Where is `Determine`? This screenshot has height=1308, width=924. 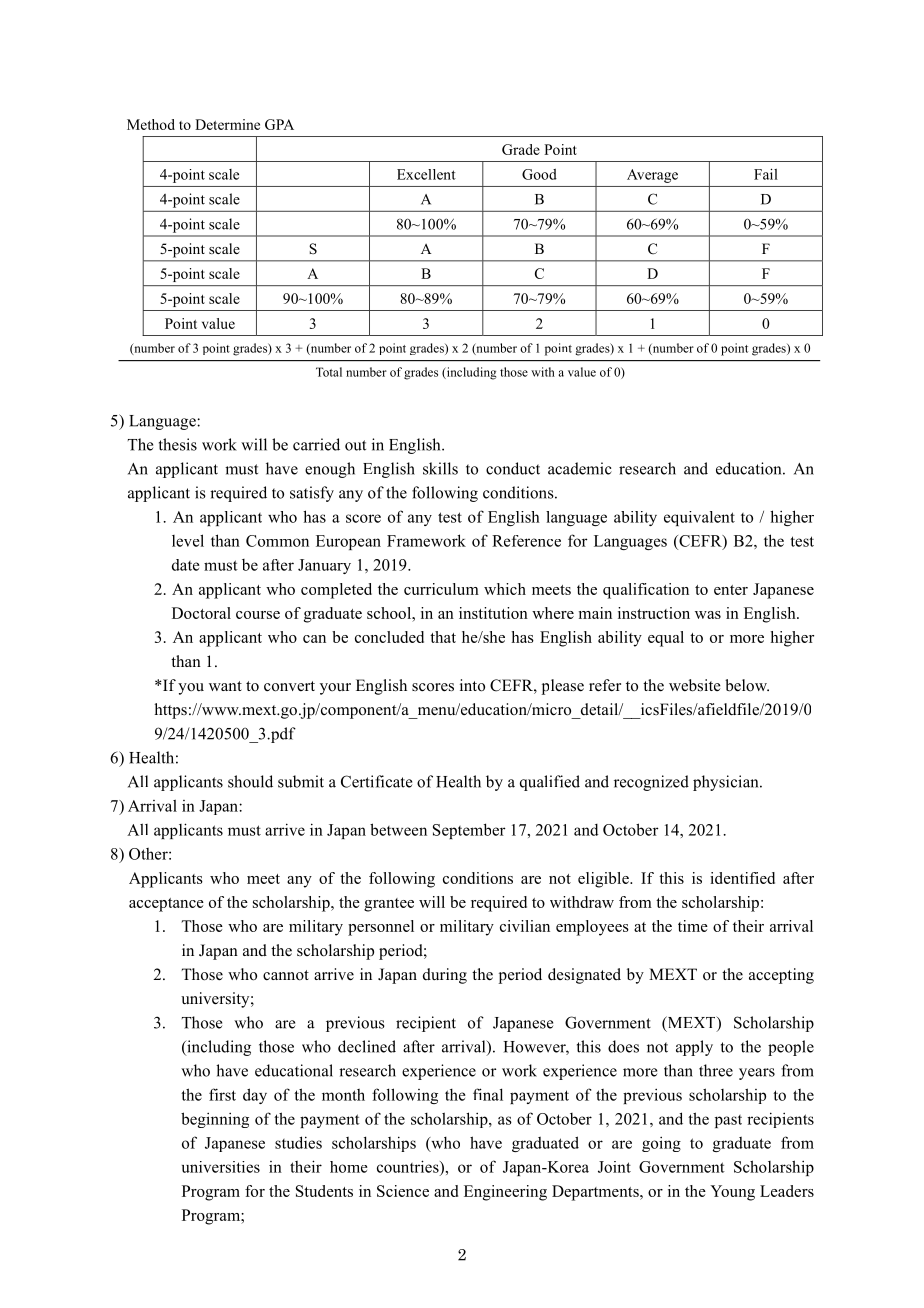 Determine is located at coordinates (227, 124).
